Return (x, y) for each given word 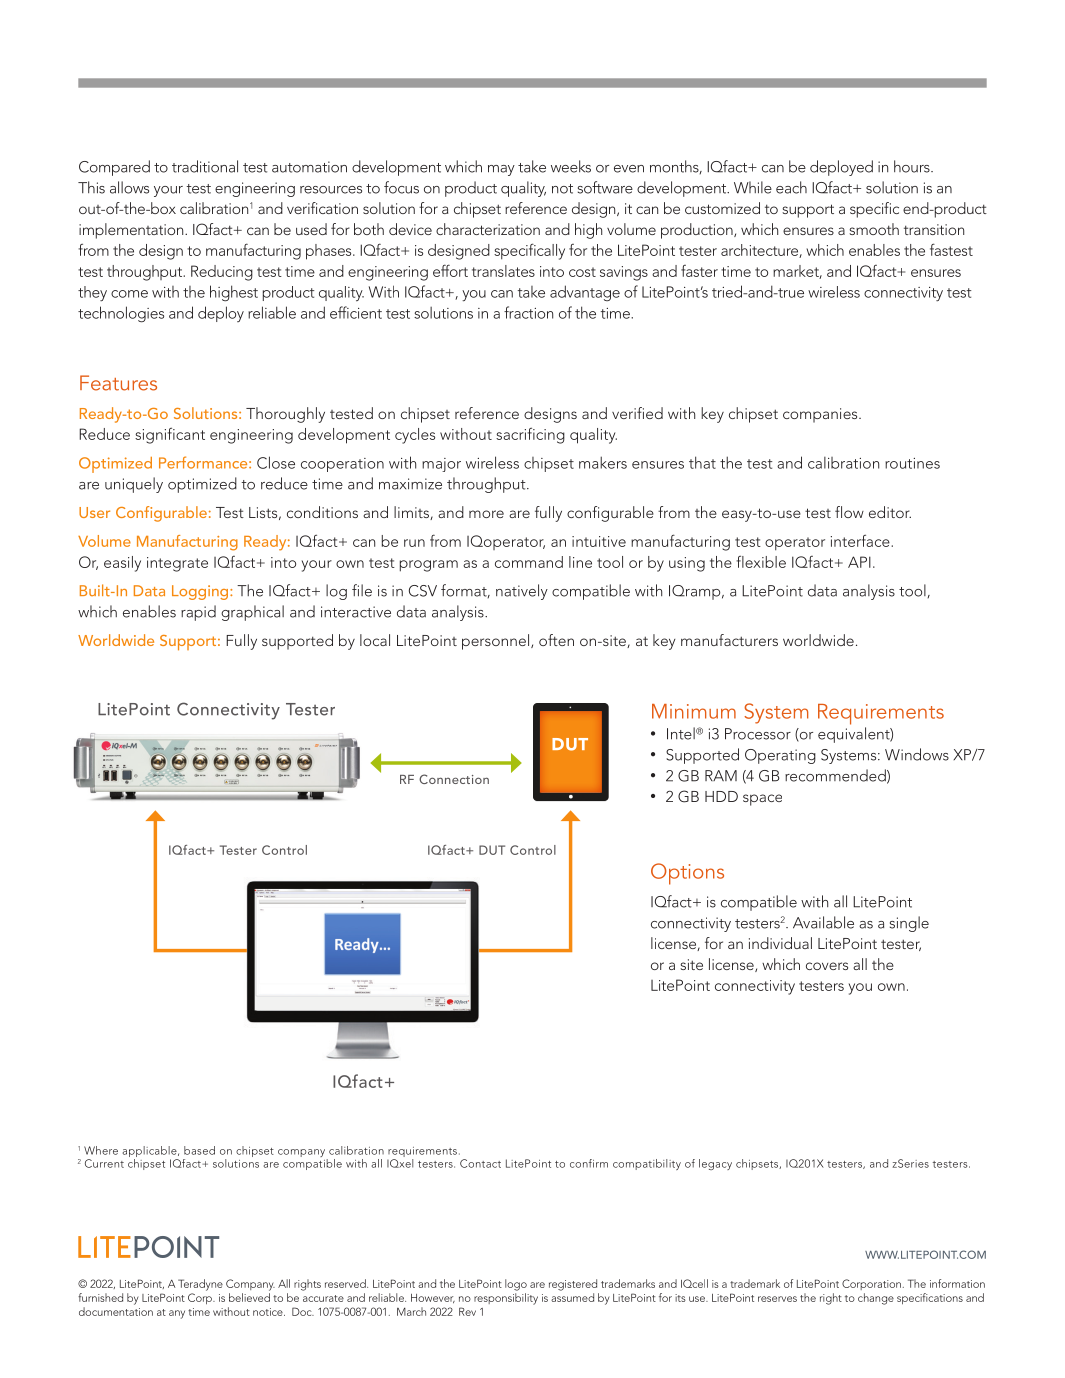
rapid (198, 613)
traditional (205, 166)
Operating (780, 756)
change (876, 1299)
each (791, 187)
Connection (454, 779)
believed (249, 1297)
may (501, 170)
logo (516, 1285)
